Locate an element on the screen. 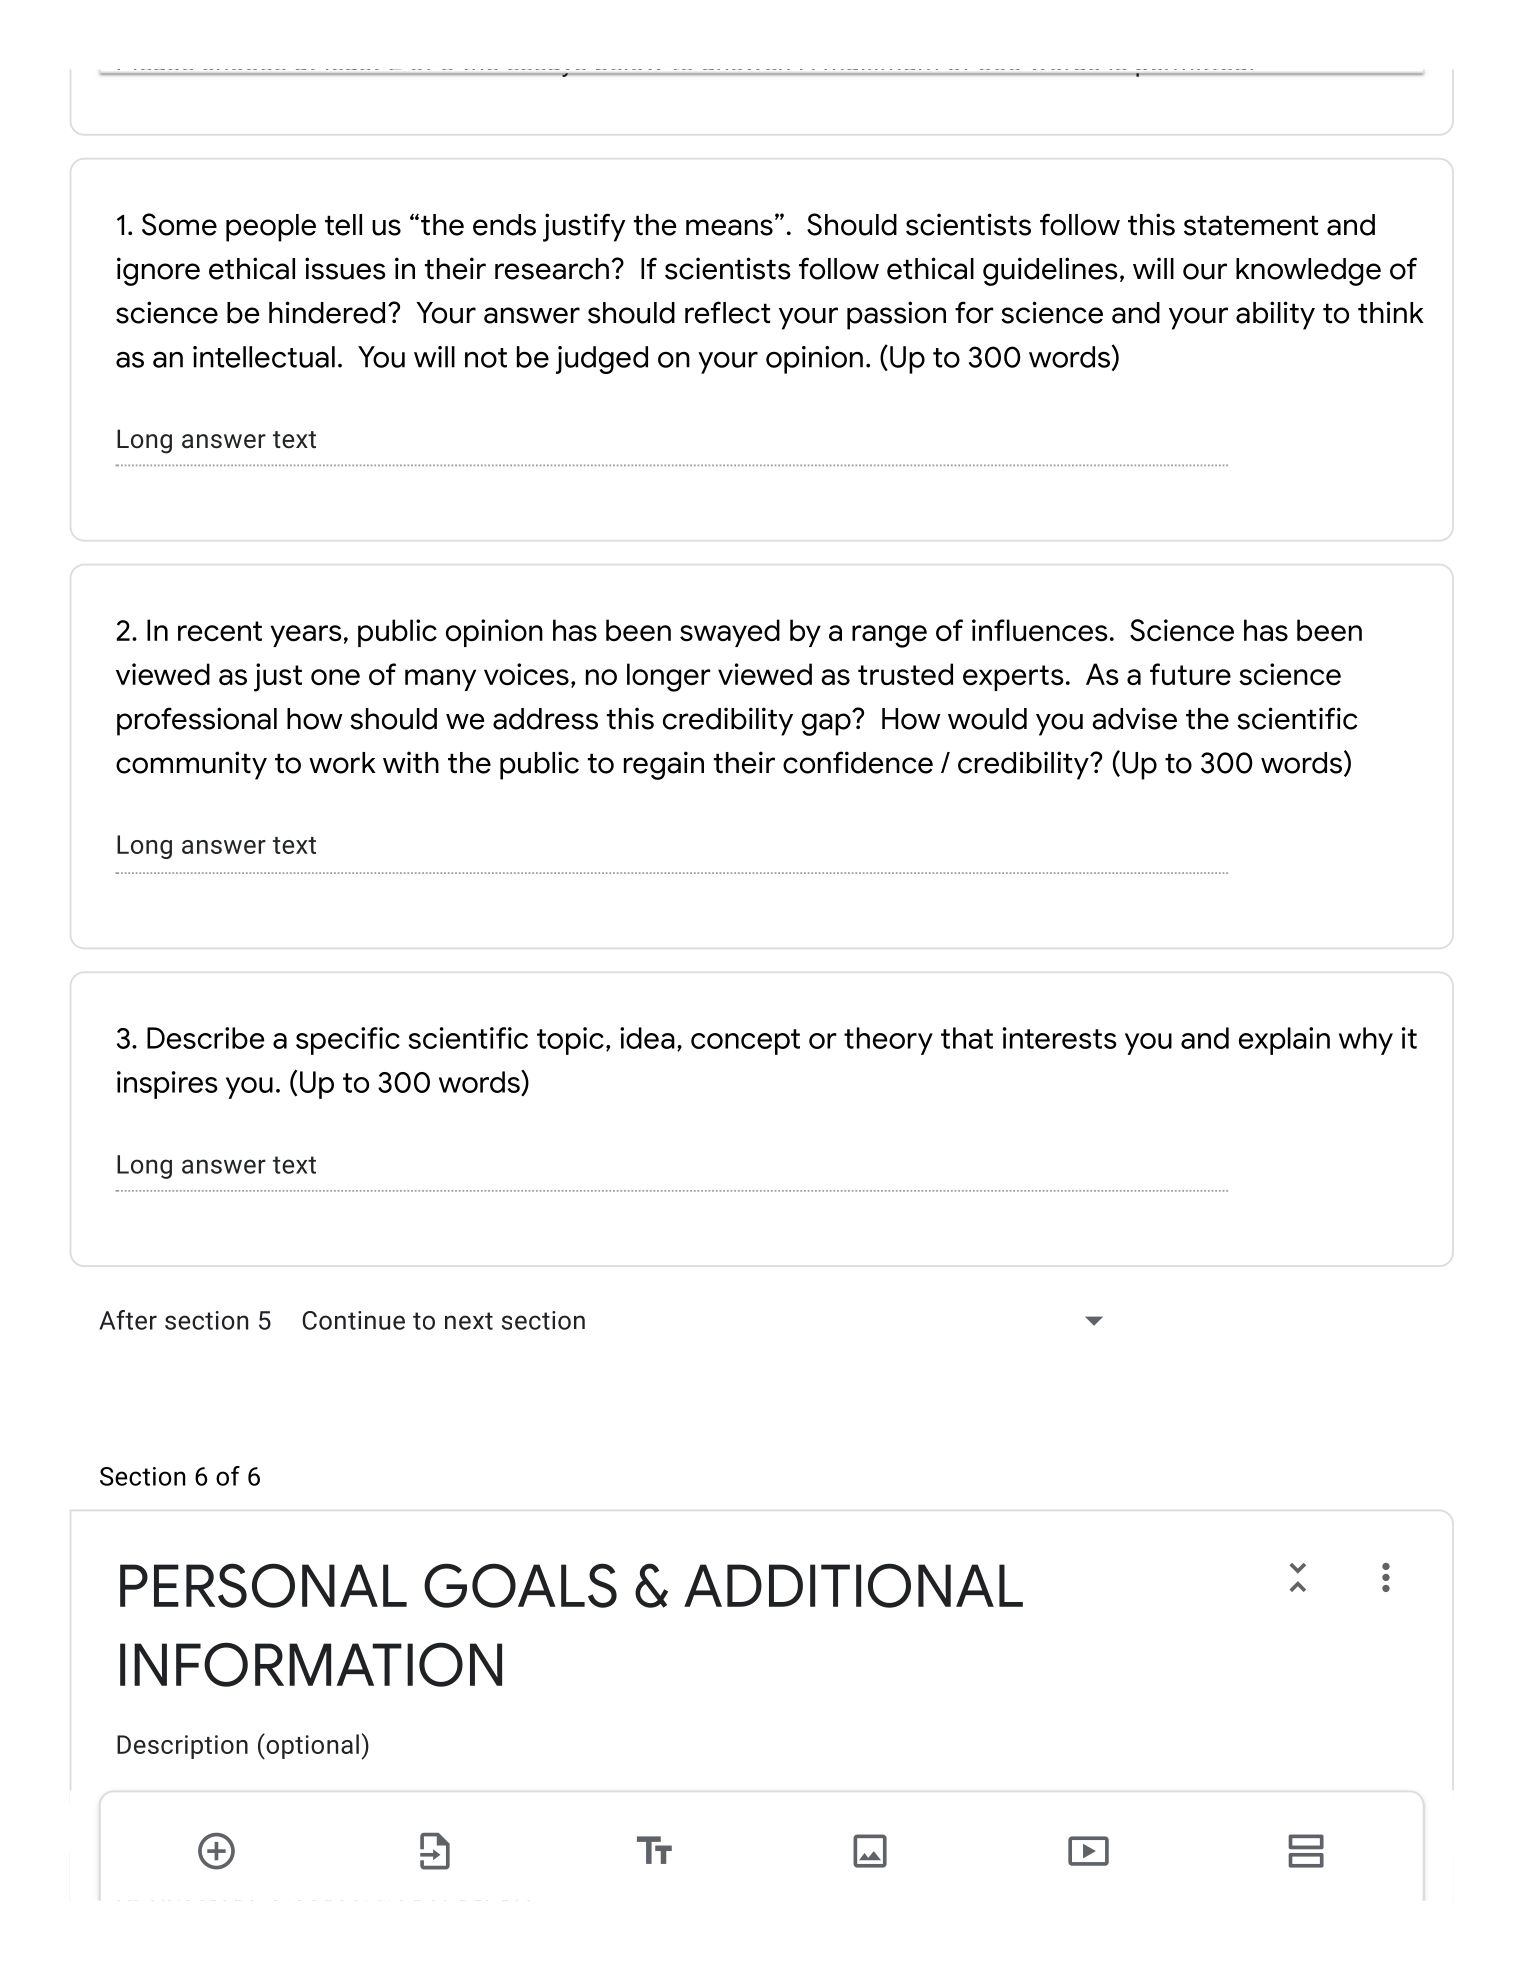  Continue is located at coordinates (353, 1320).
